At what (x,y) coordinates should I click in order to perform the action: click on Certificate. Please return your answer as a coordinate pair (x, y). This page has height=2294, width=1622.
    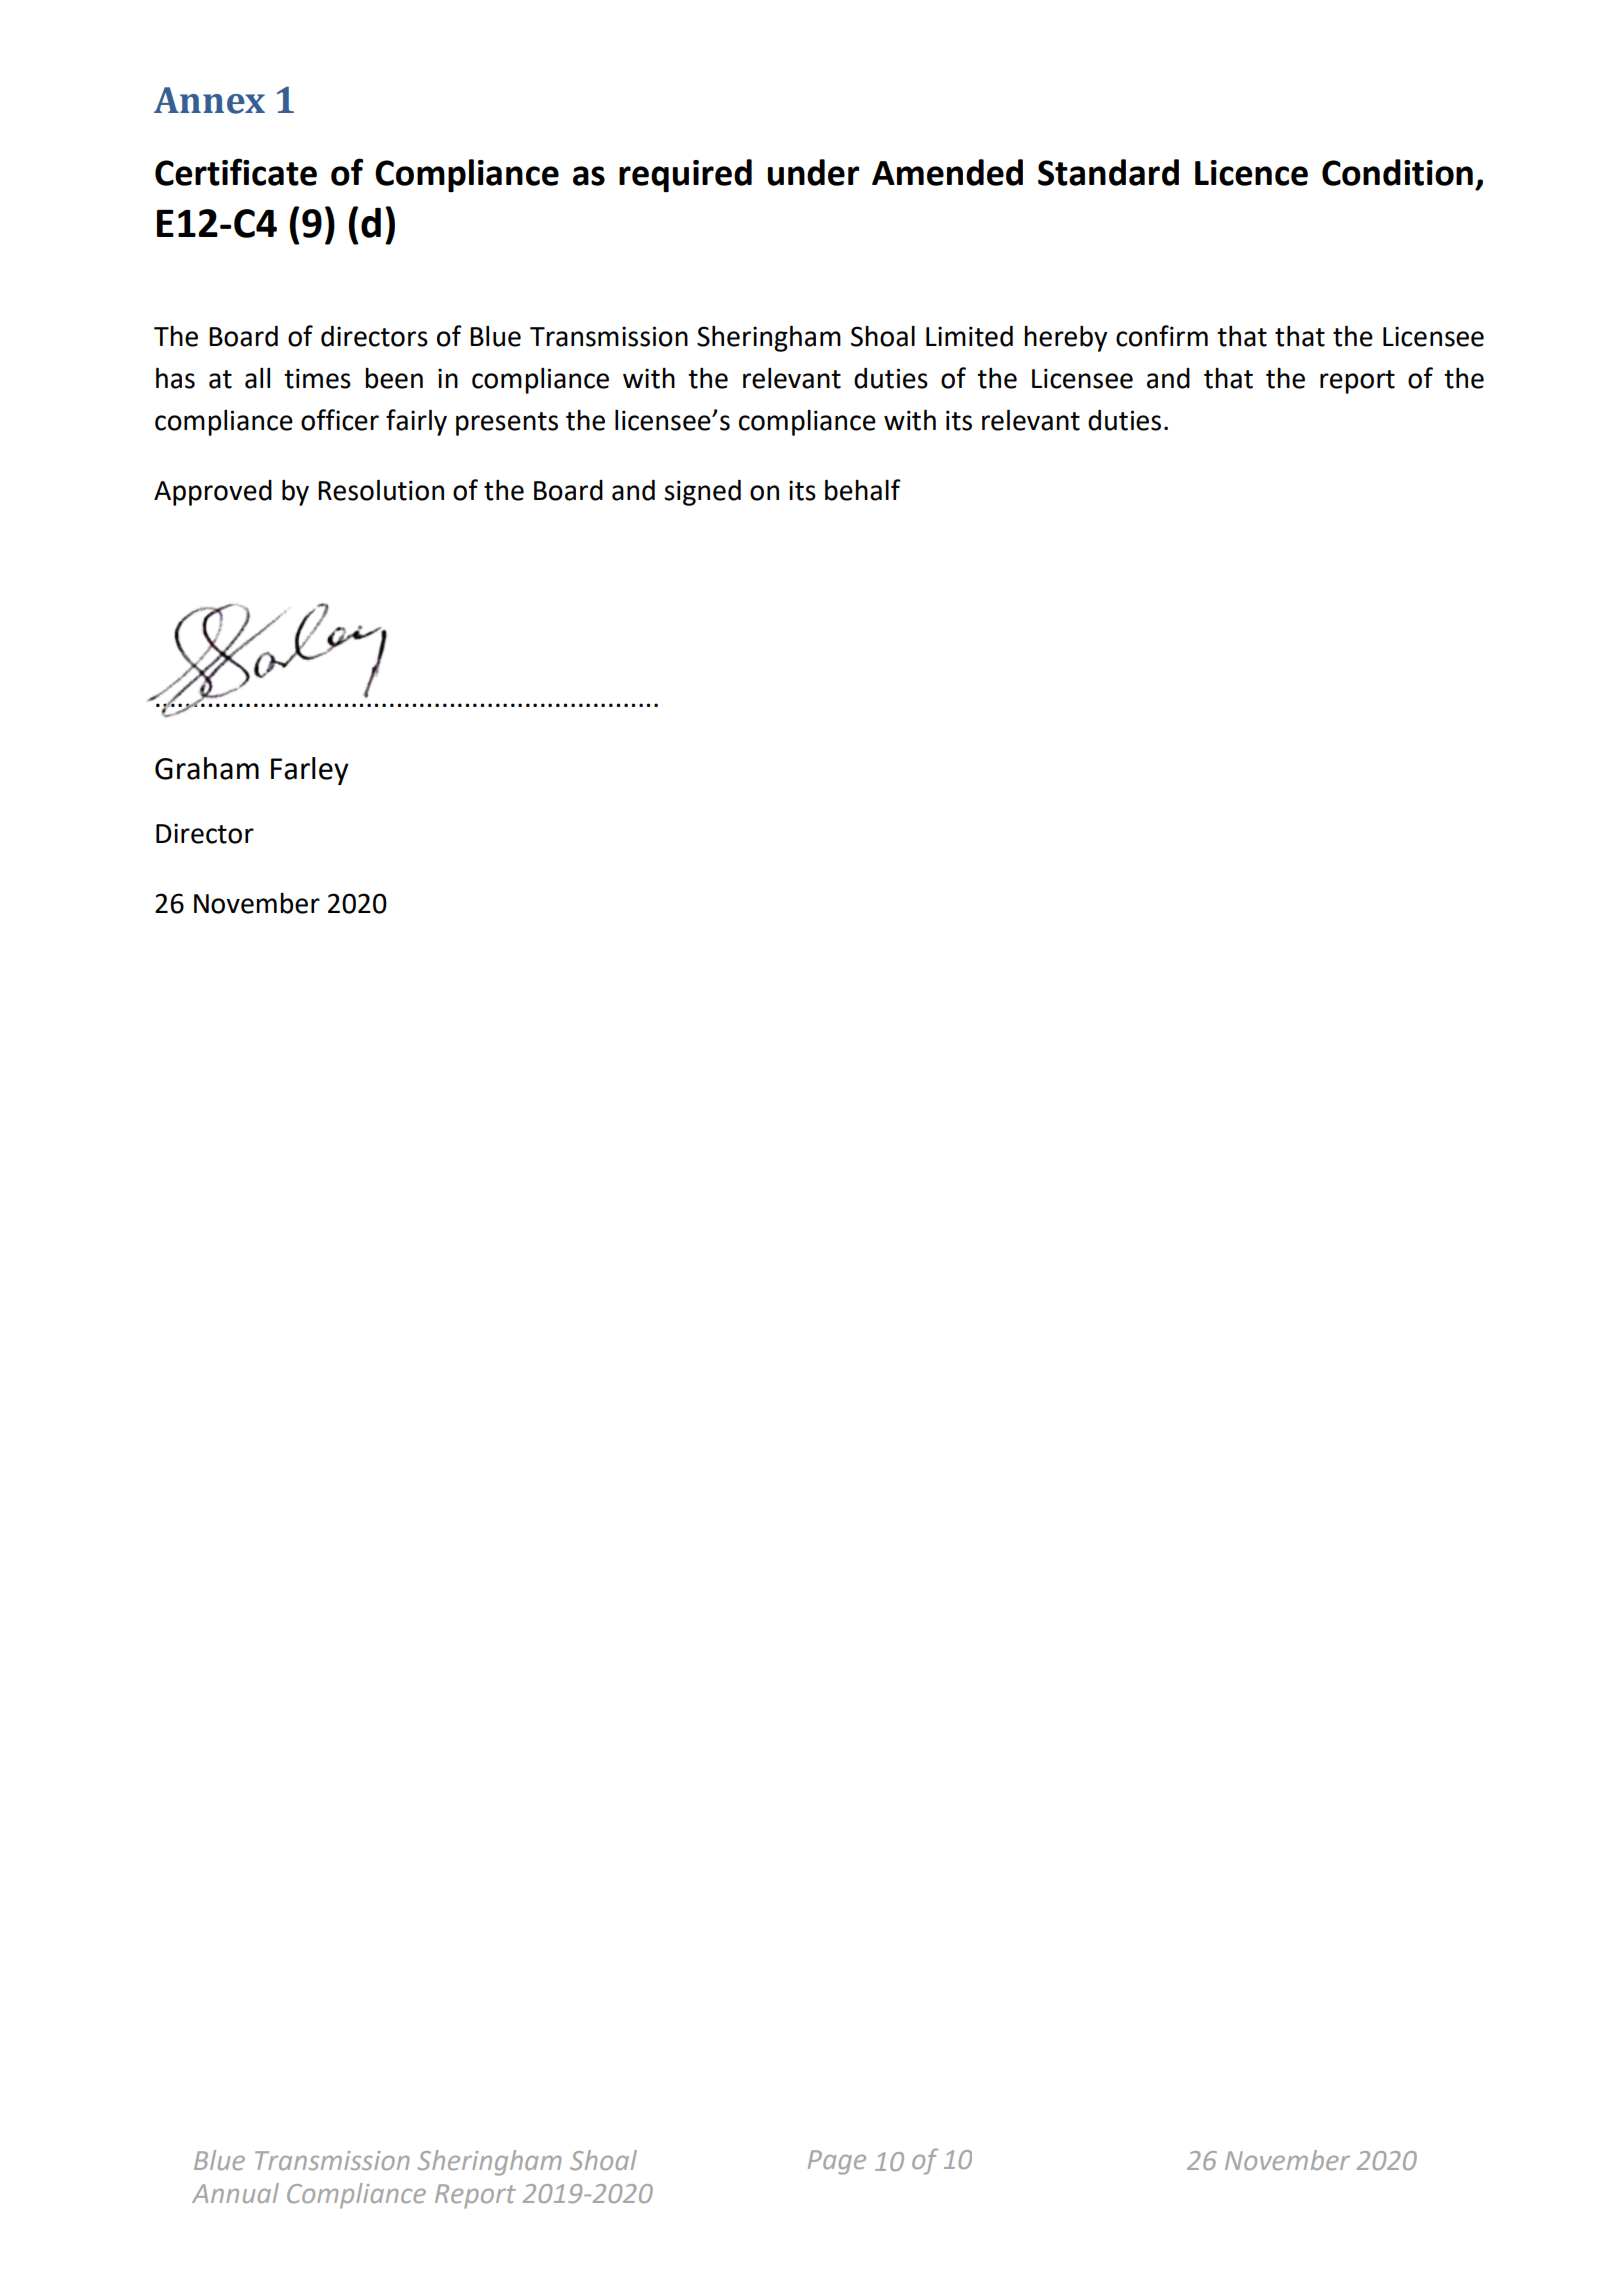
    Looking at the image, I should click on (236, 172).
